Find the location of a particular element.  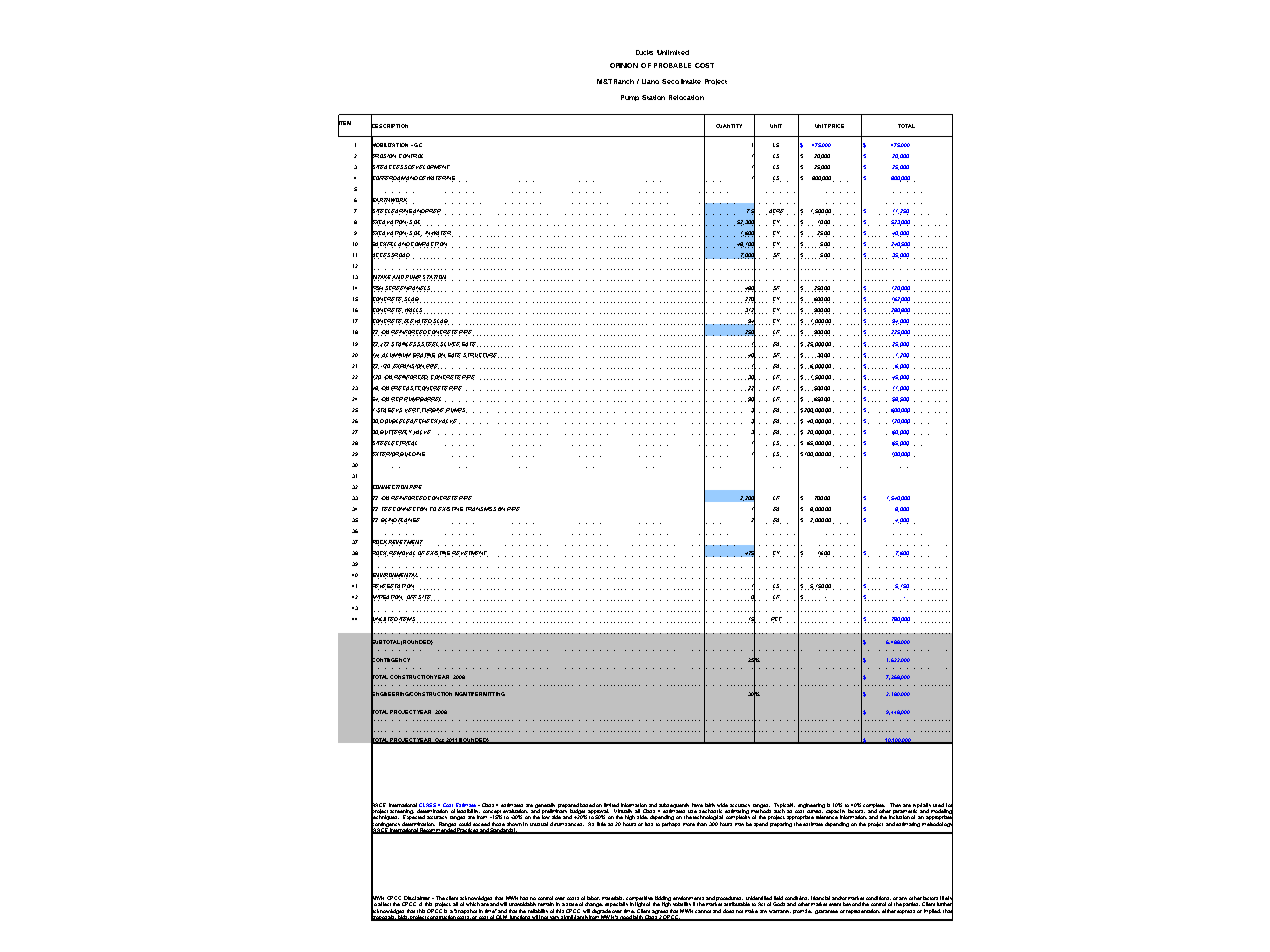

PRICE is located at coordinates (836, 126).
